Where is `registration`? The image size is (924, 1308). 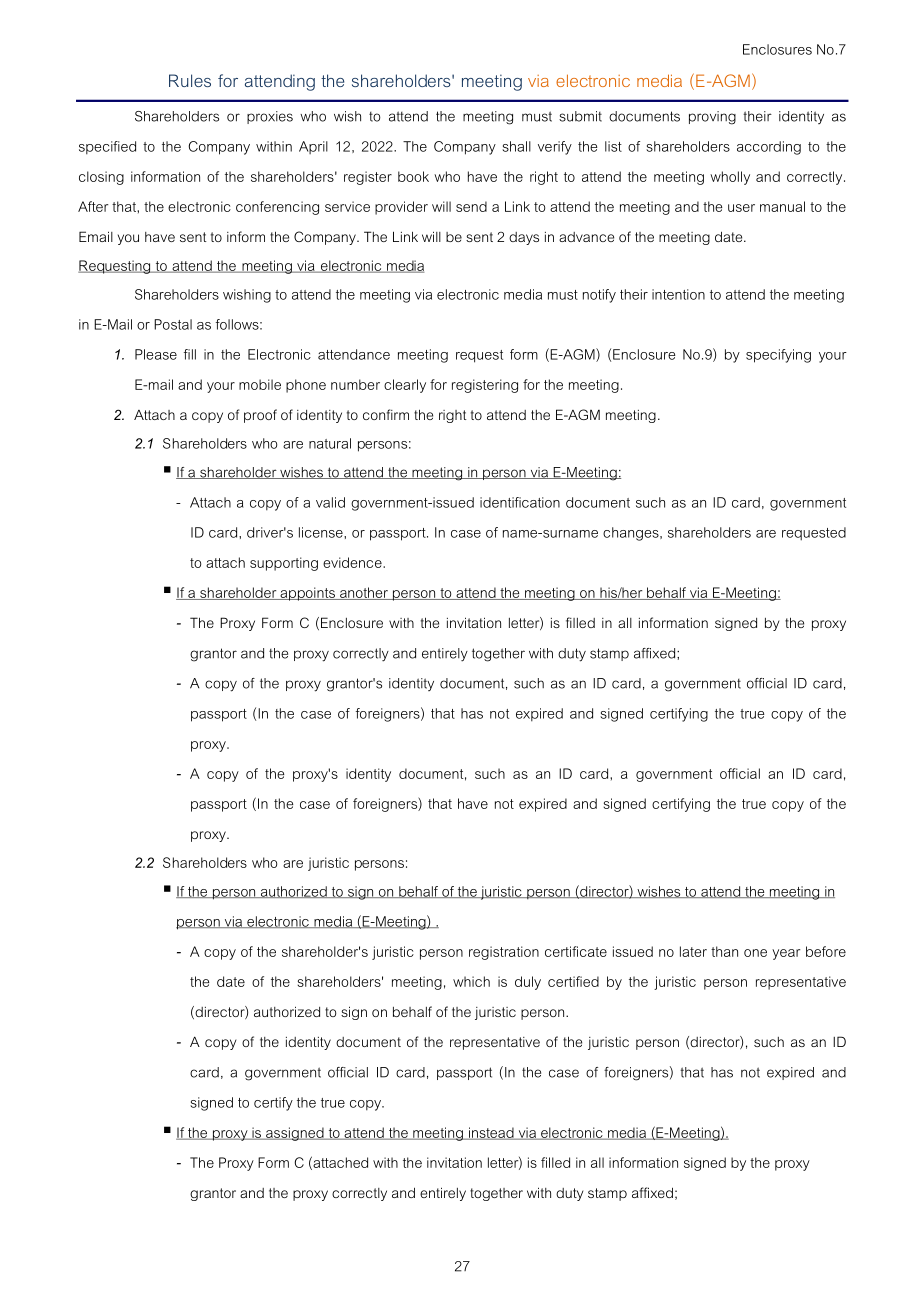 registration is located at coordinates (504, 953).
